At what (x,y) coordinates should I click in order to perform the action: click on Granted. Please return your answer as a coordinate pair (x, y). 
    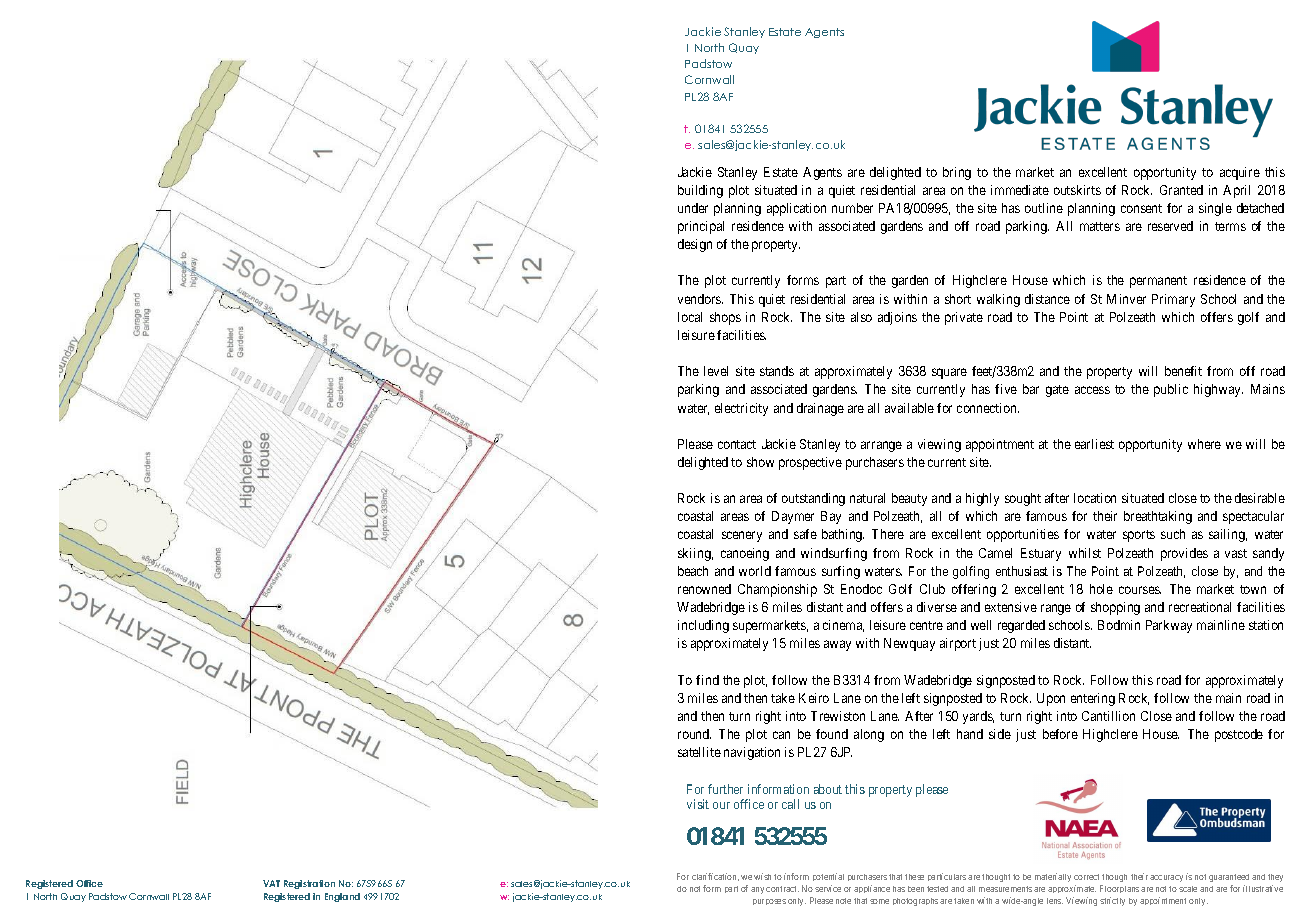
    Looking at the image, I should click on (1181, 190).
